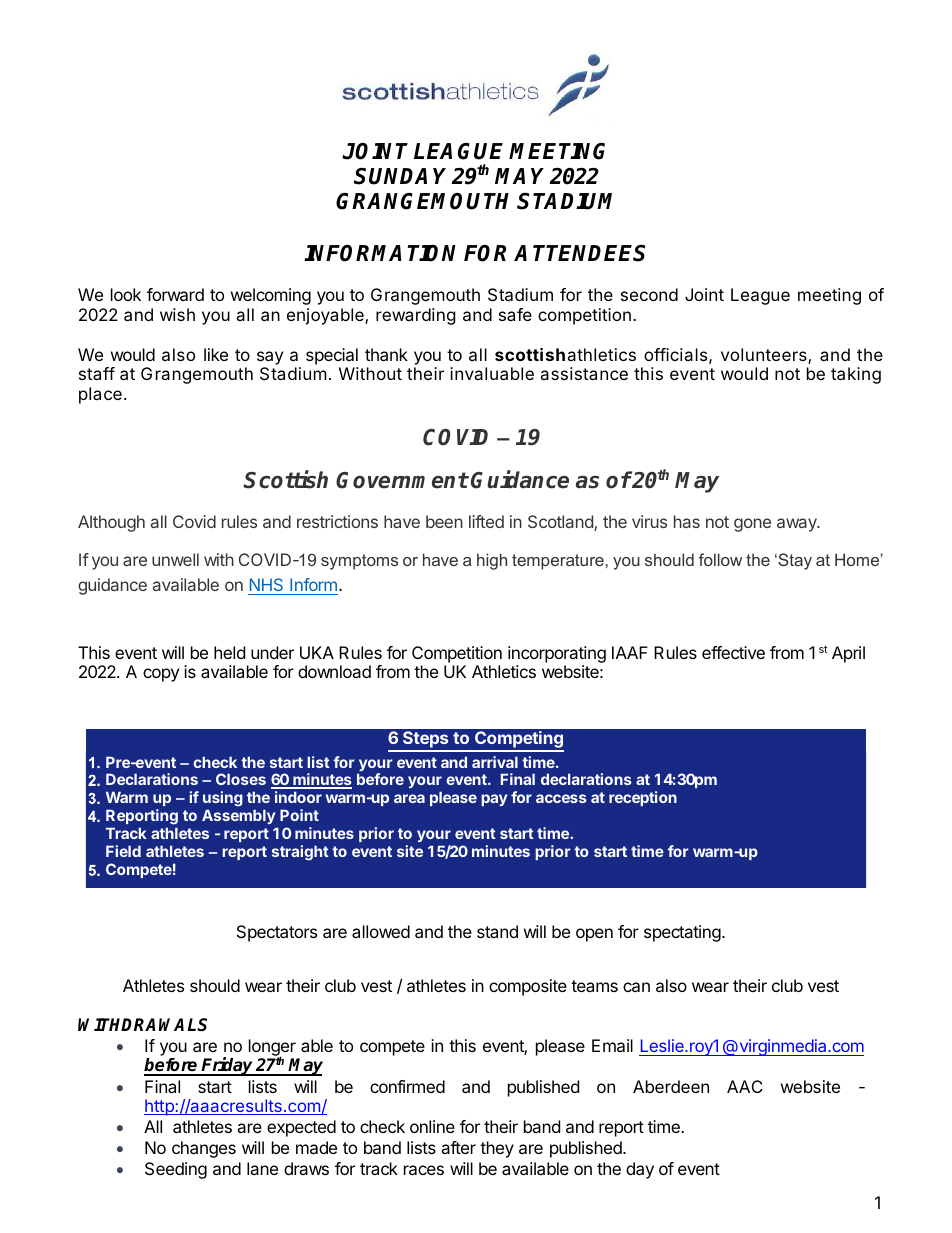 The height and width of the image is (1233, 952). Describe the element at coordinates (765, 356) in the image. I see `volunteers` at that location.
